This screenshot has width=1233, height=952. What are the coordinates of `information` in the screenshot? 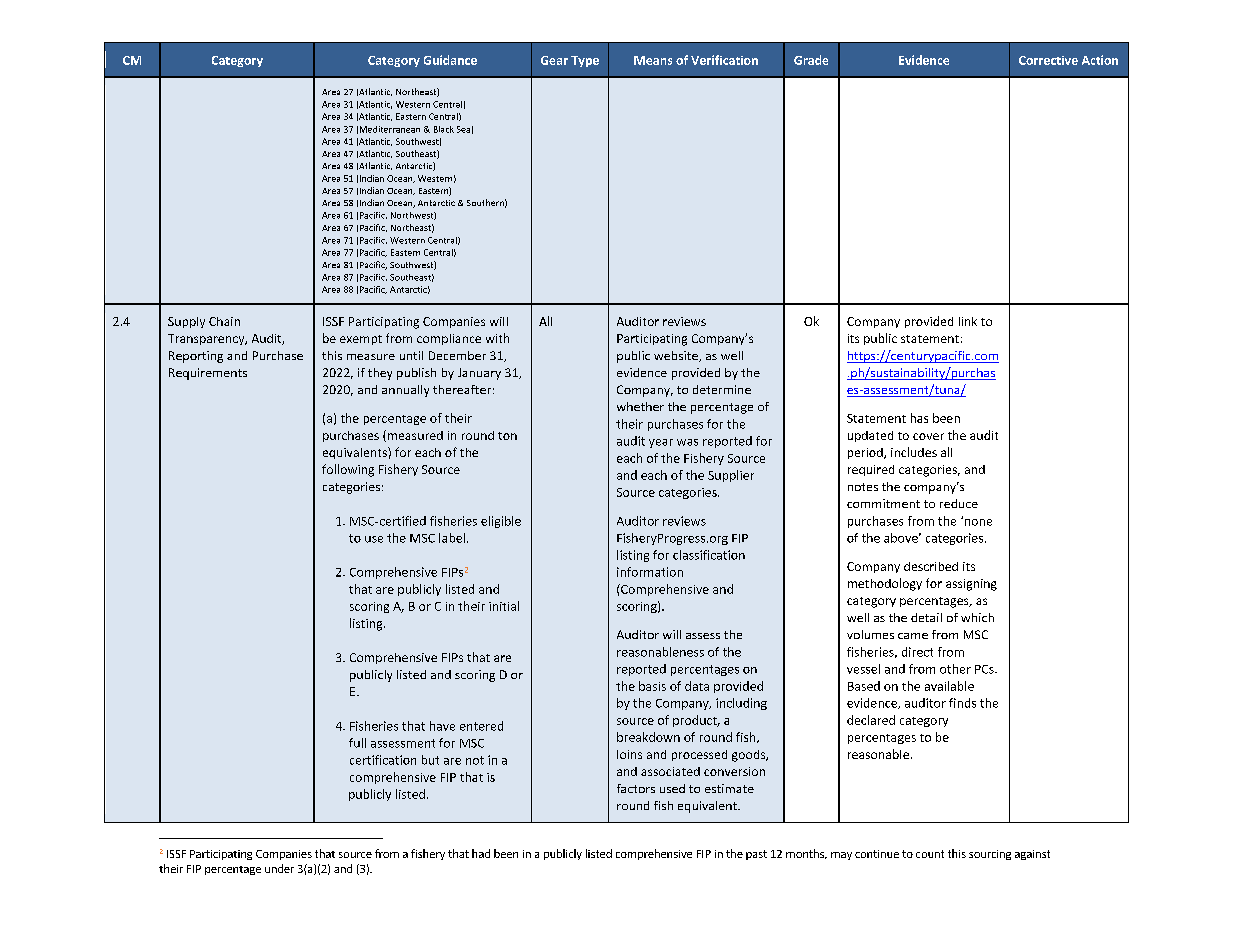 It's located at (650, 572).
